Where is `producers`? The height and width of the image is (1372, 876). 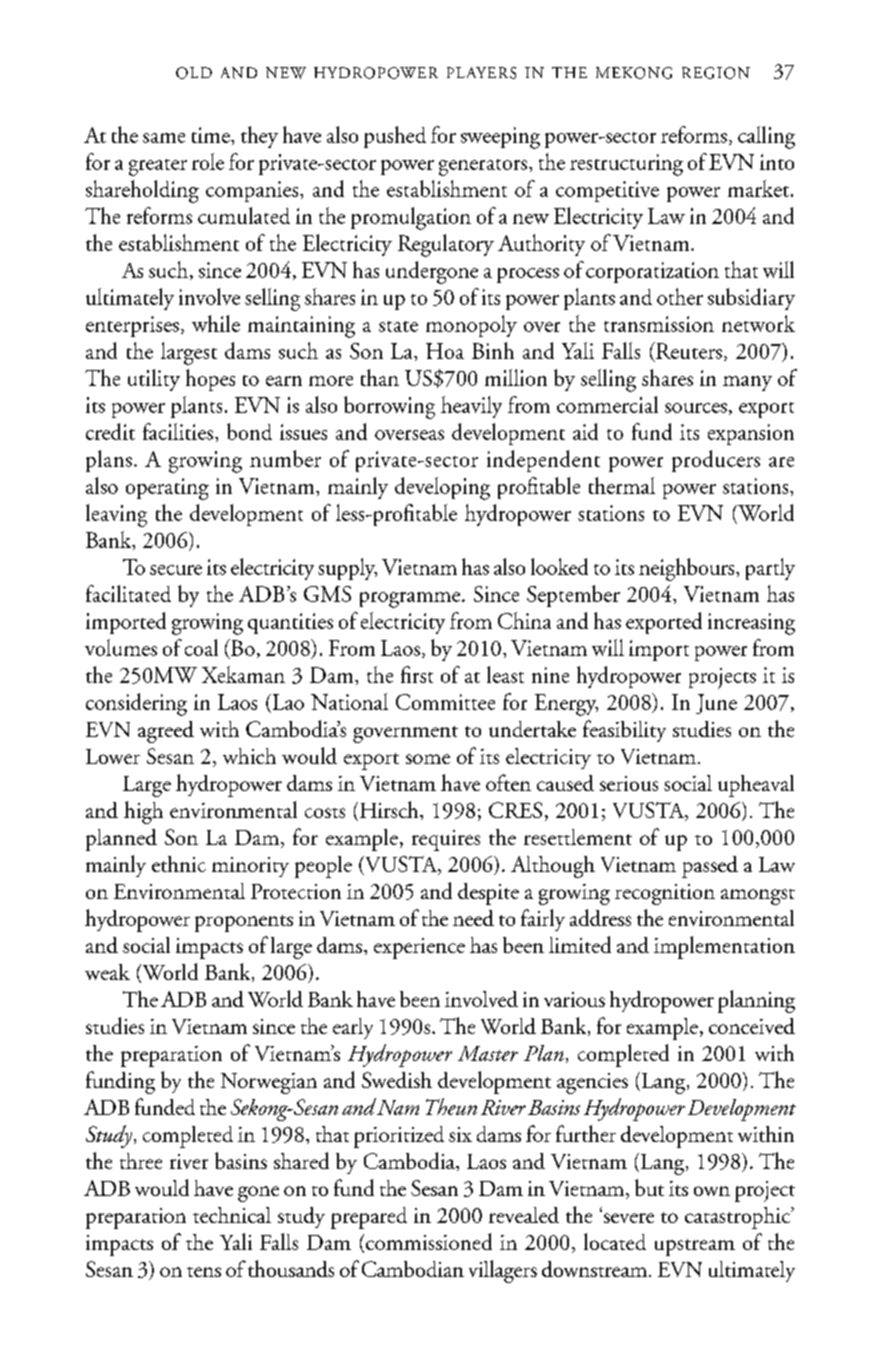
producers is located at coordinates (716, 461).
